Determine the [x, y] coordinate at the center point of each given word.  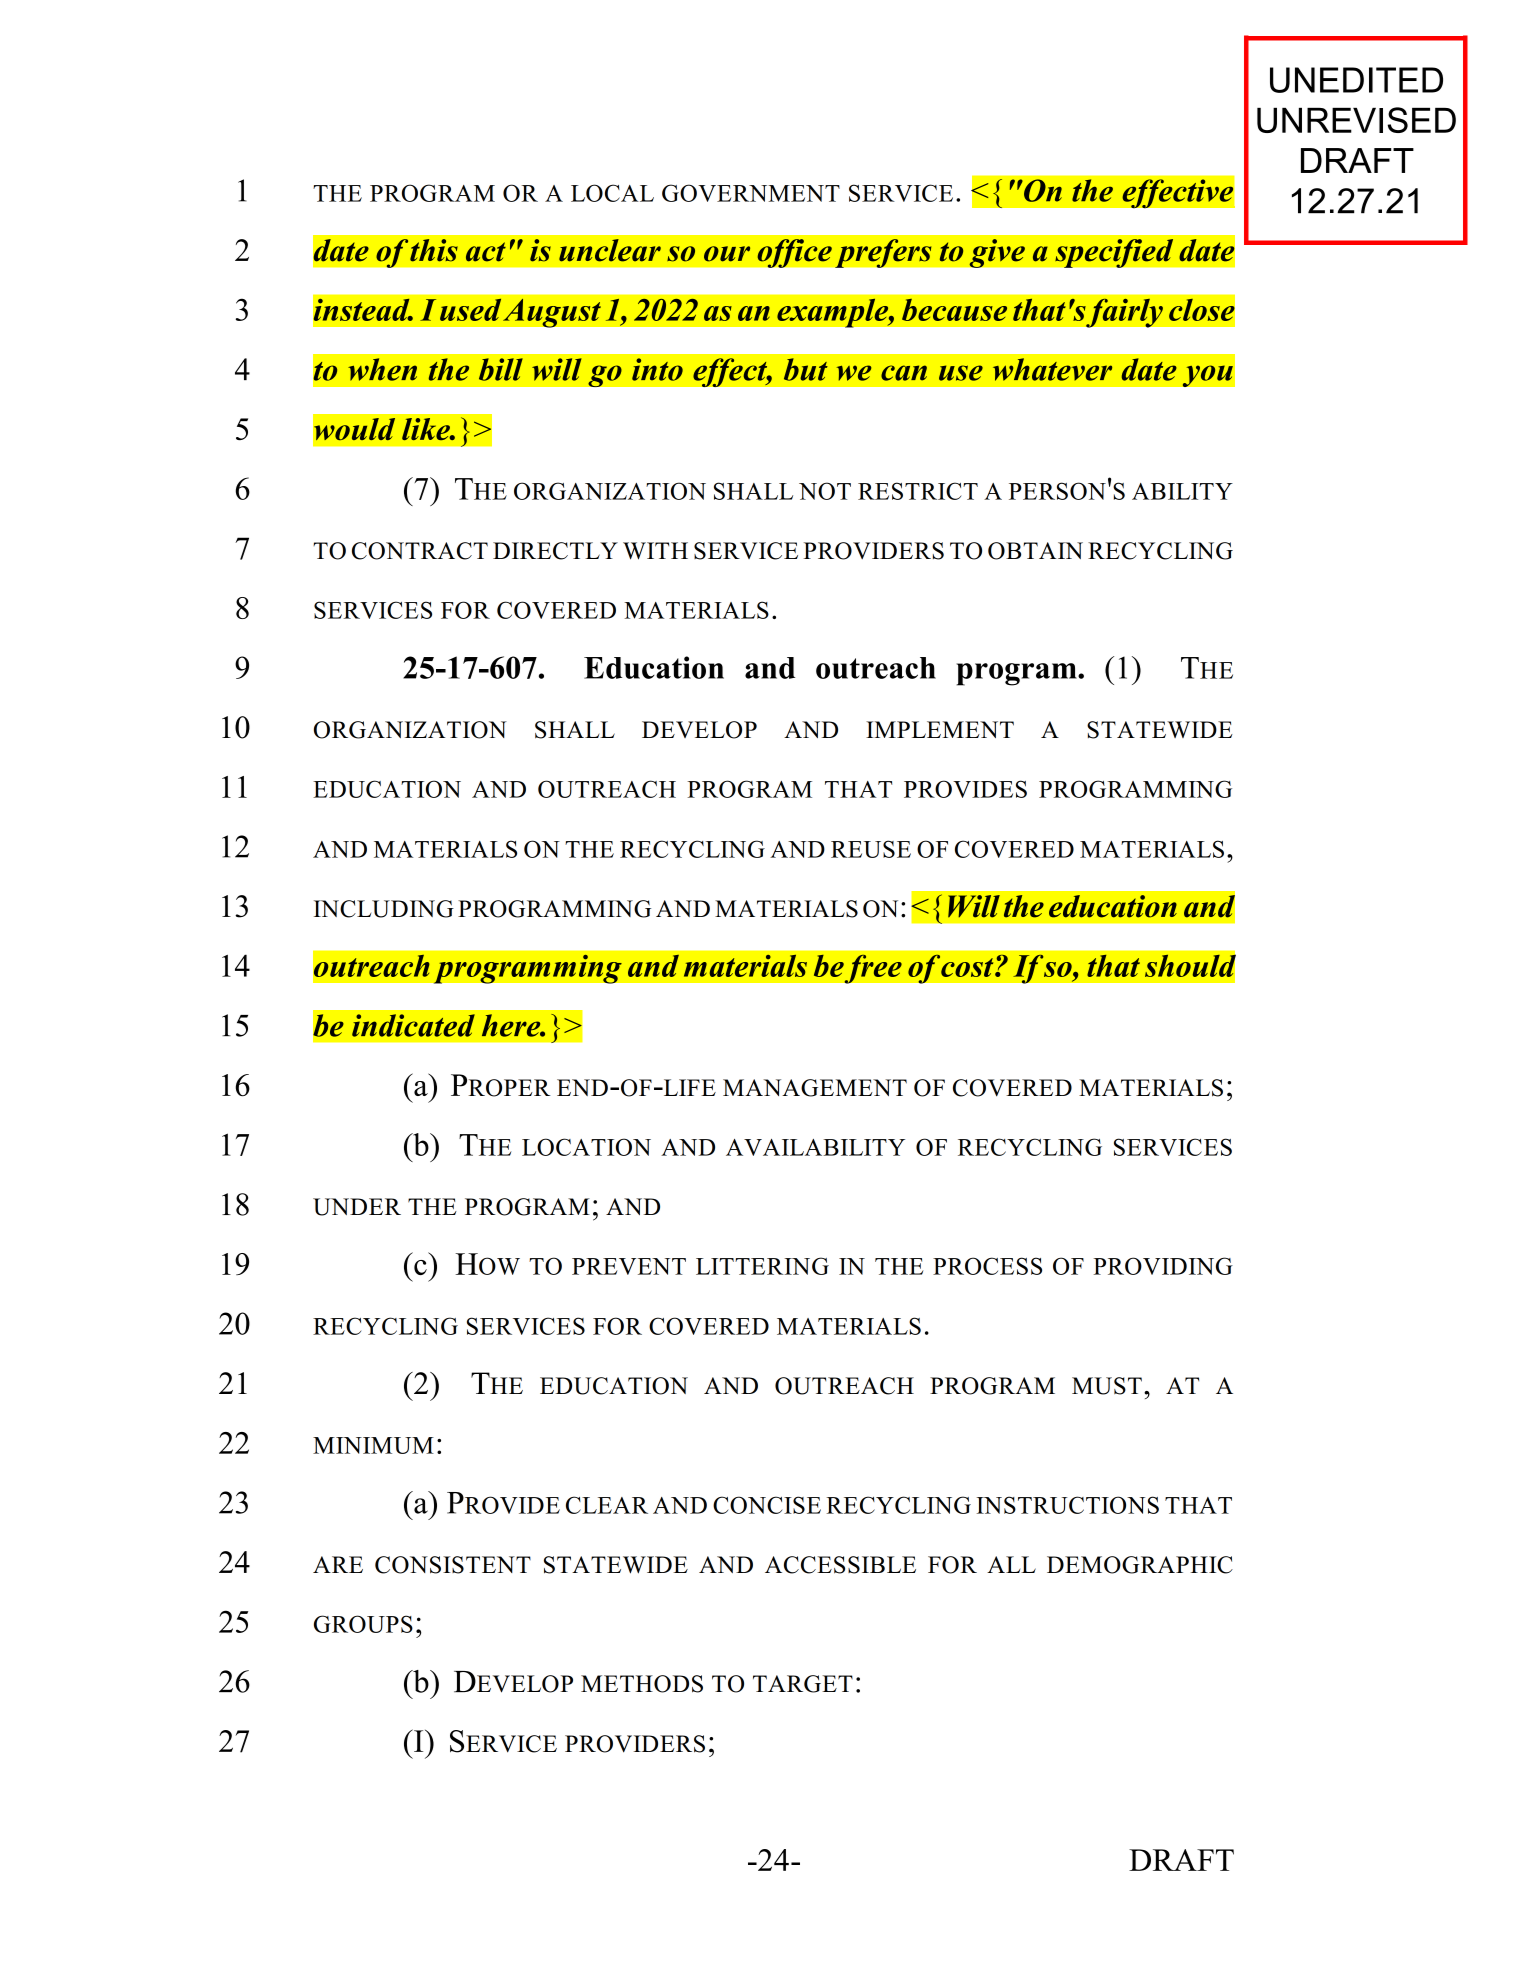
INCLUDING [384, 909]
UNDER [357, 1207]
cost [968, 967]
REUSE [871, 849]
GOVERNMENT [751, 193]
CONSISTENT [453, 1565]
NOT [825, 491]
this [434, 250]
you [1207, 376]
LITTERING [762, 1266]
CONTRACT [420, 551]
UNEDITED [1356, 80]
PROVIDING [1163, 1266]
